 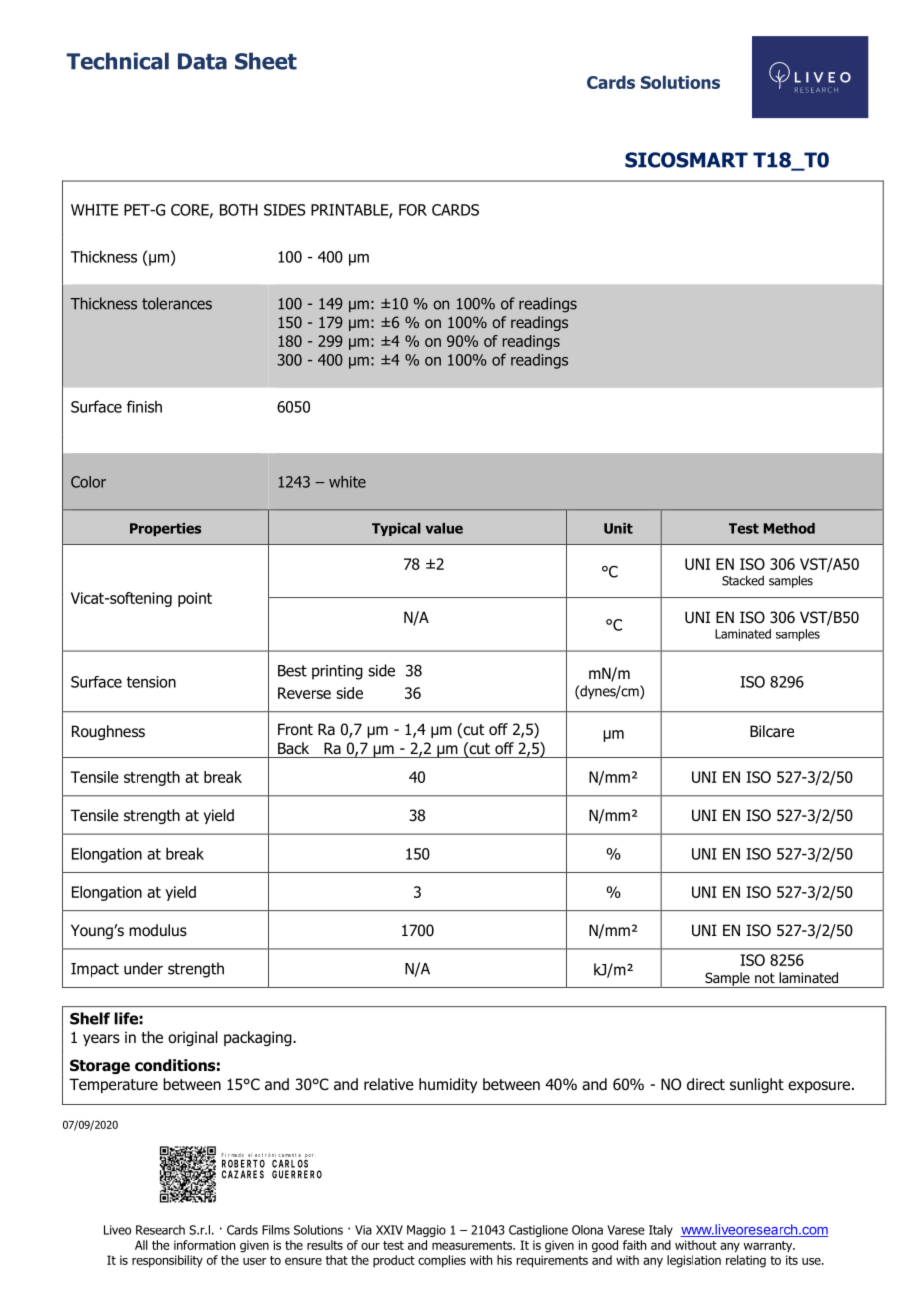 What do you see at coordinates (769, 1246) in the screenshot?
I see `warranty` at bounding box center [769, 1246].
